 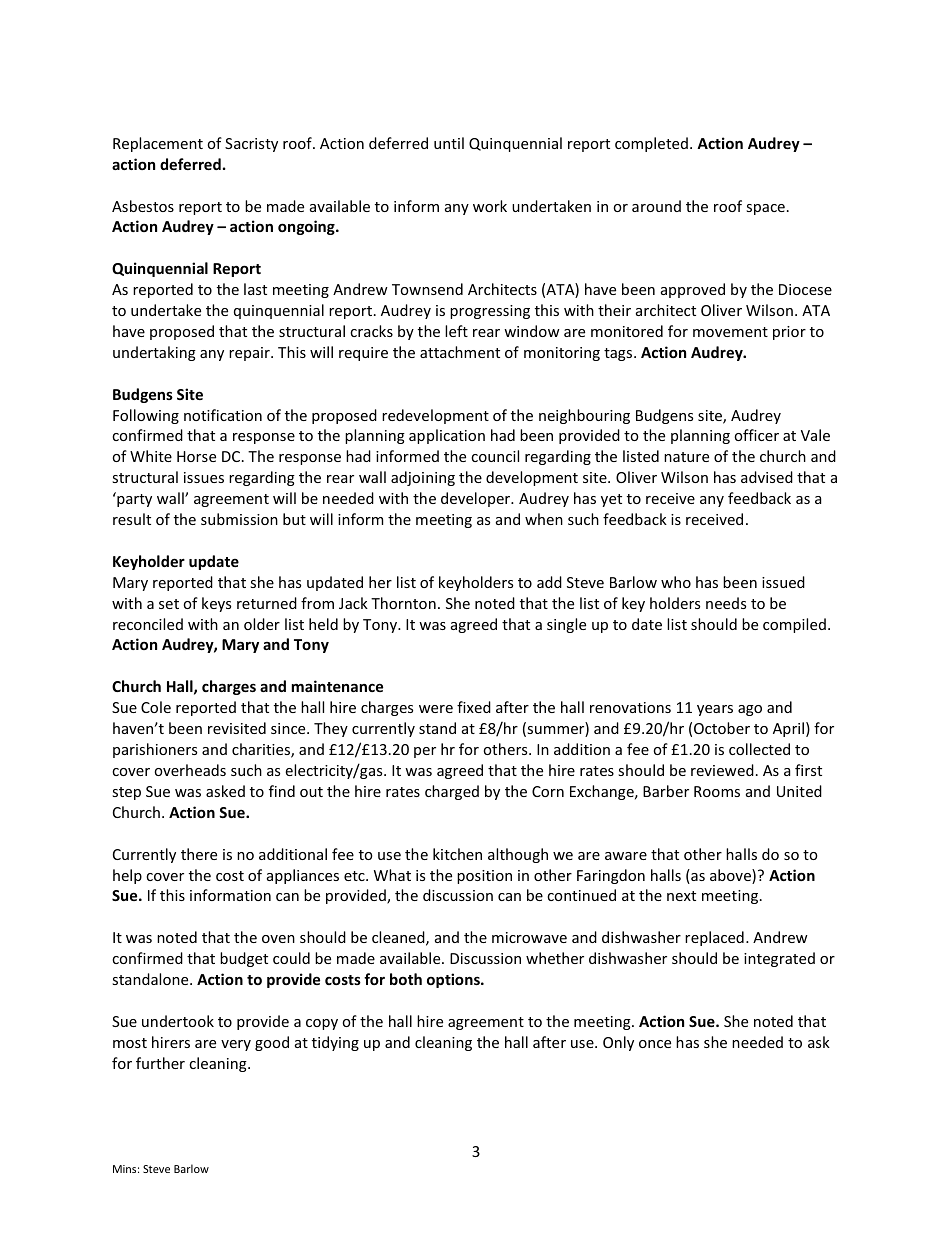 I want to click on until, so click(x=449, y=143).
